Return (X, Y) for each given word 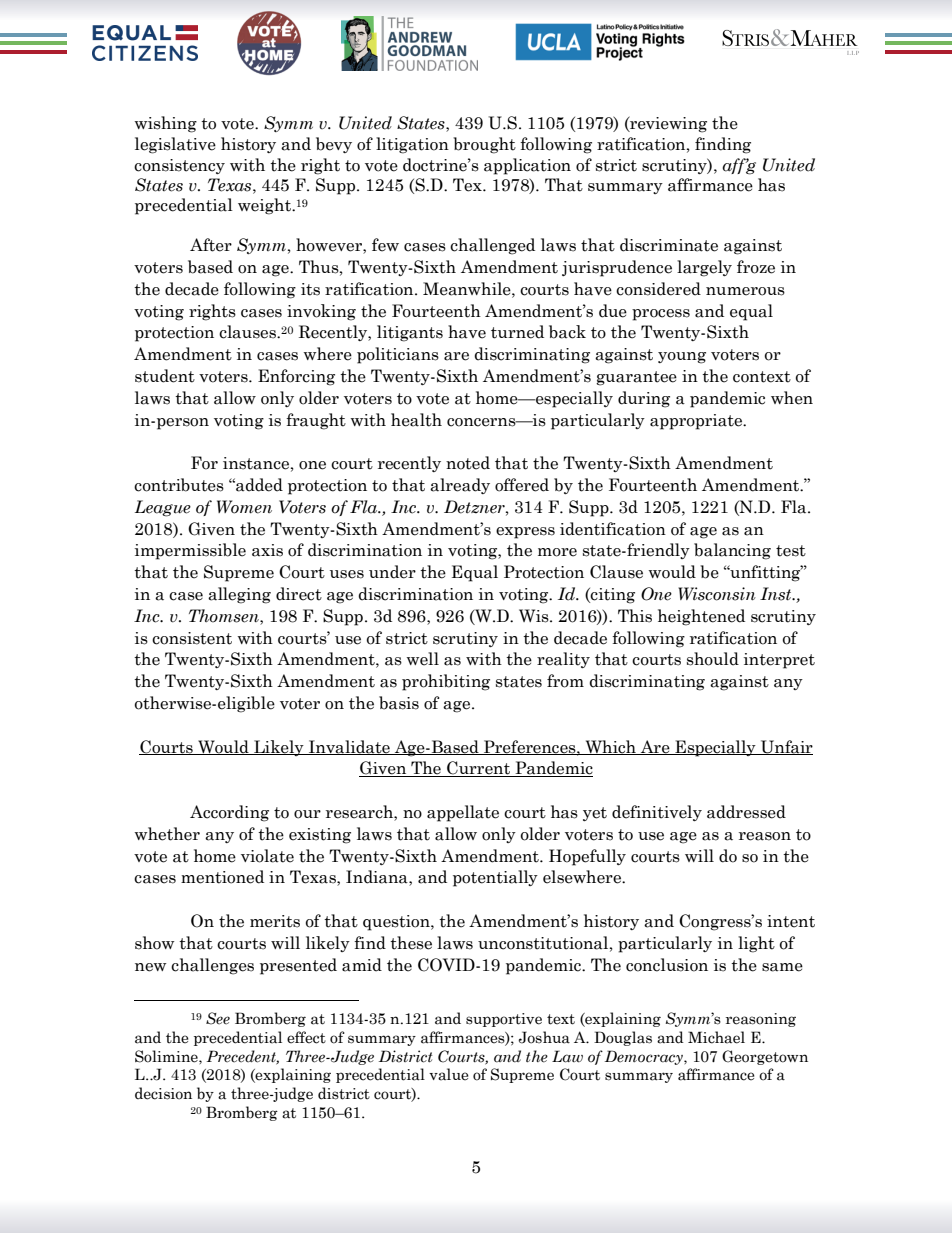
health (416, 420)
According (229, 813)
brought (484, 145)
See (218, 1018)
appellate (463, 813)
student (165, 376)
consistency (179, 166)
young (682, 358)
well (423, 659)
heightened (701, 617)
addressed (746, 812)
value (449, 1074)
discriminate (669, 245)
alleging (239, 595)
